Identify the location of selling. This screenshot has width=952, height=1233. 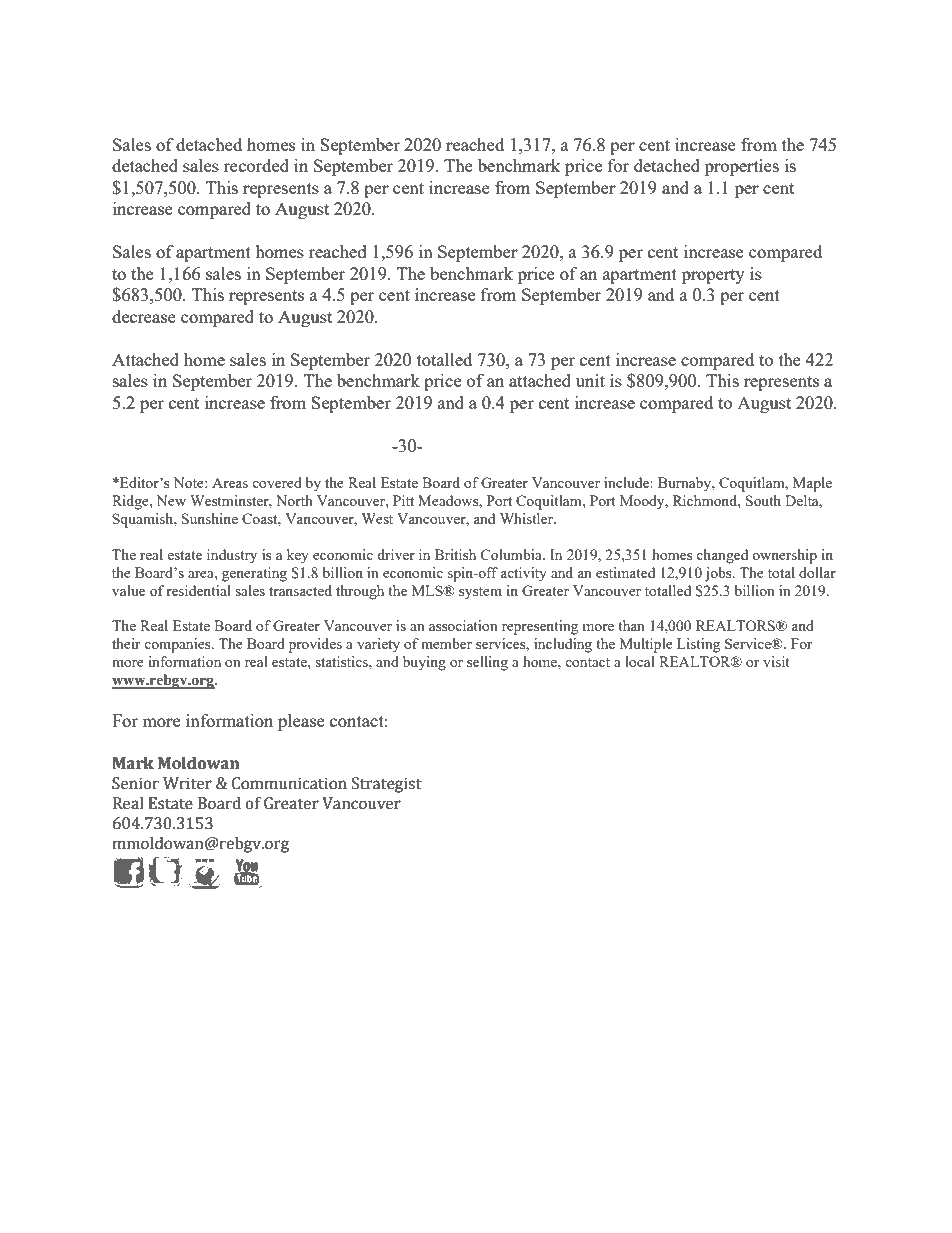
(487, 663).
